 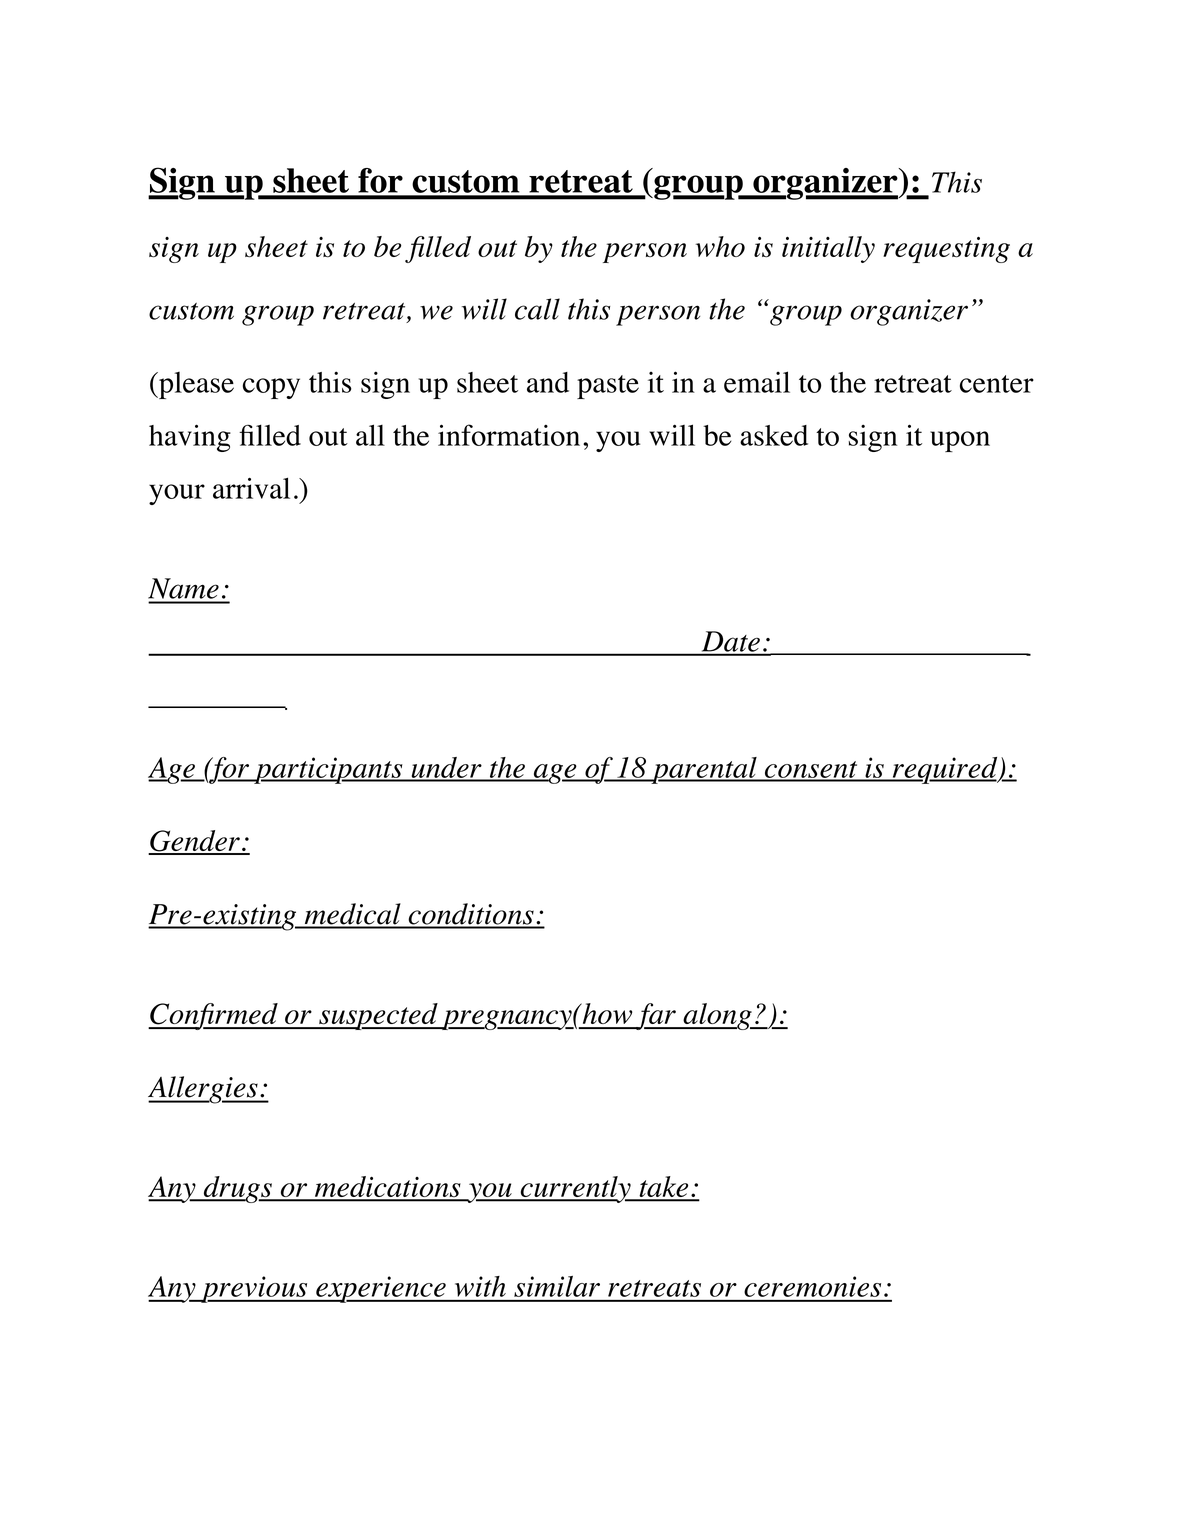 I want to click on information, so click(x=509, y=435).
